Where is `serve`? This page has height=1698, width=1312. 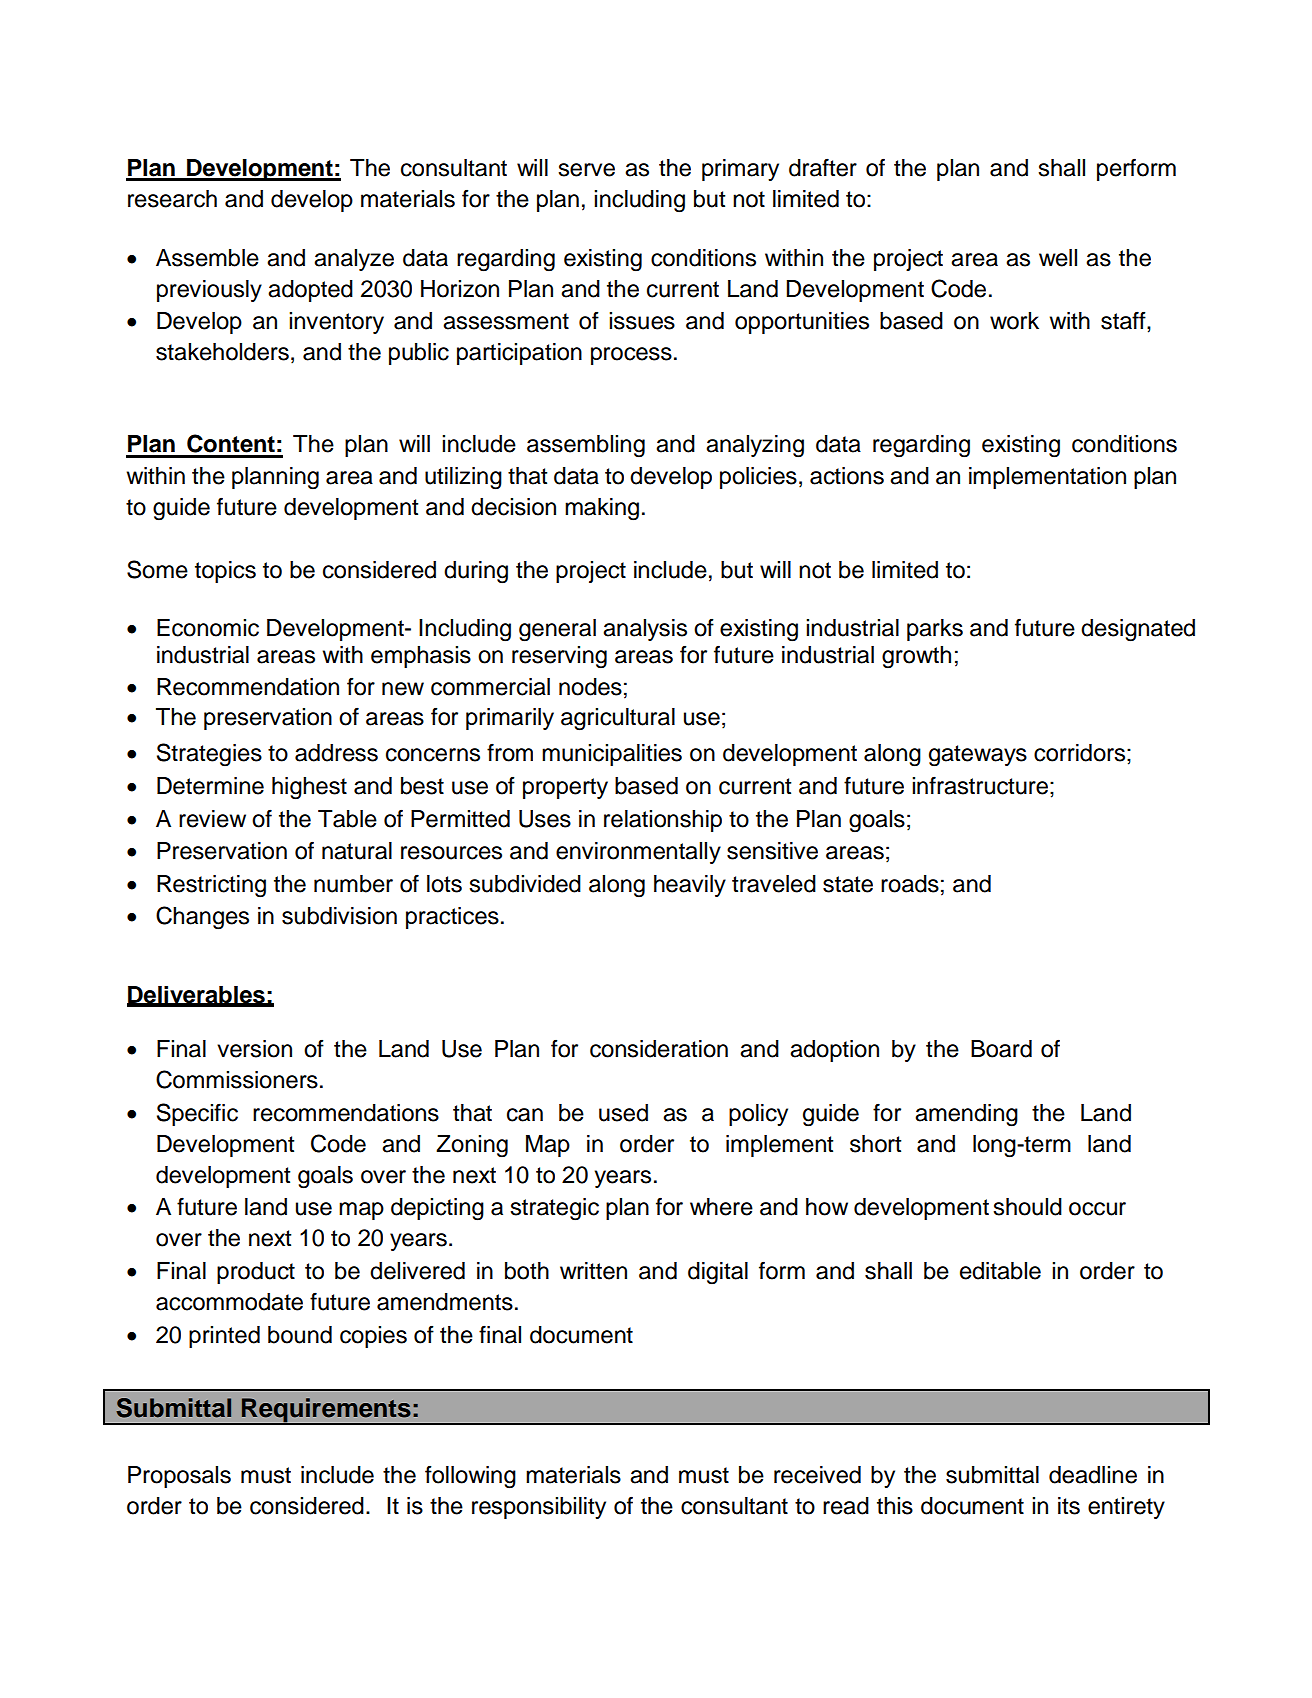
serve is located at coordinates (586, 170).
